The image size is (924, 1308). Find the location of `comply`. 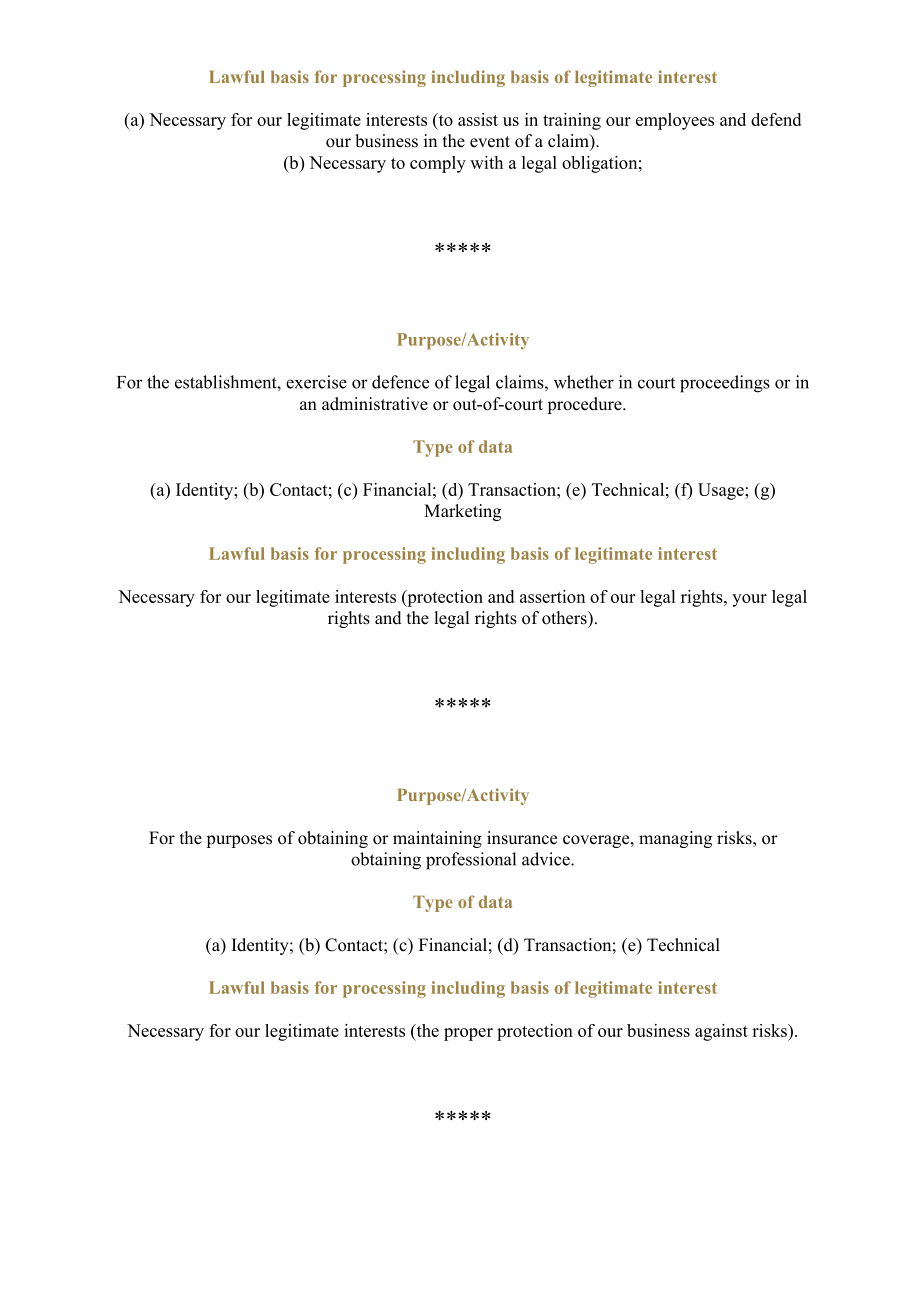

comply is located at coordinates (438, 164).
